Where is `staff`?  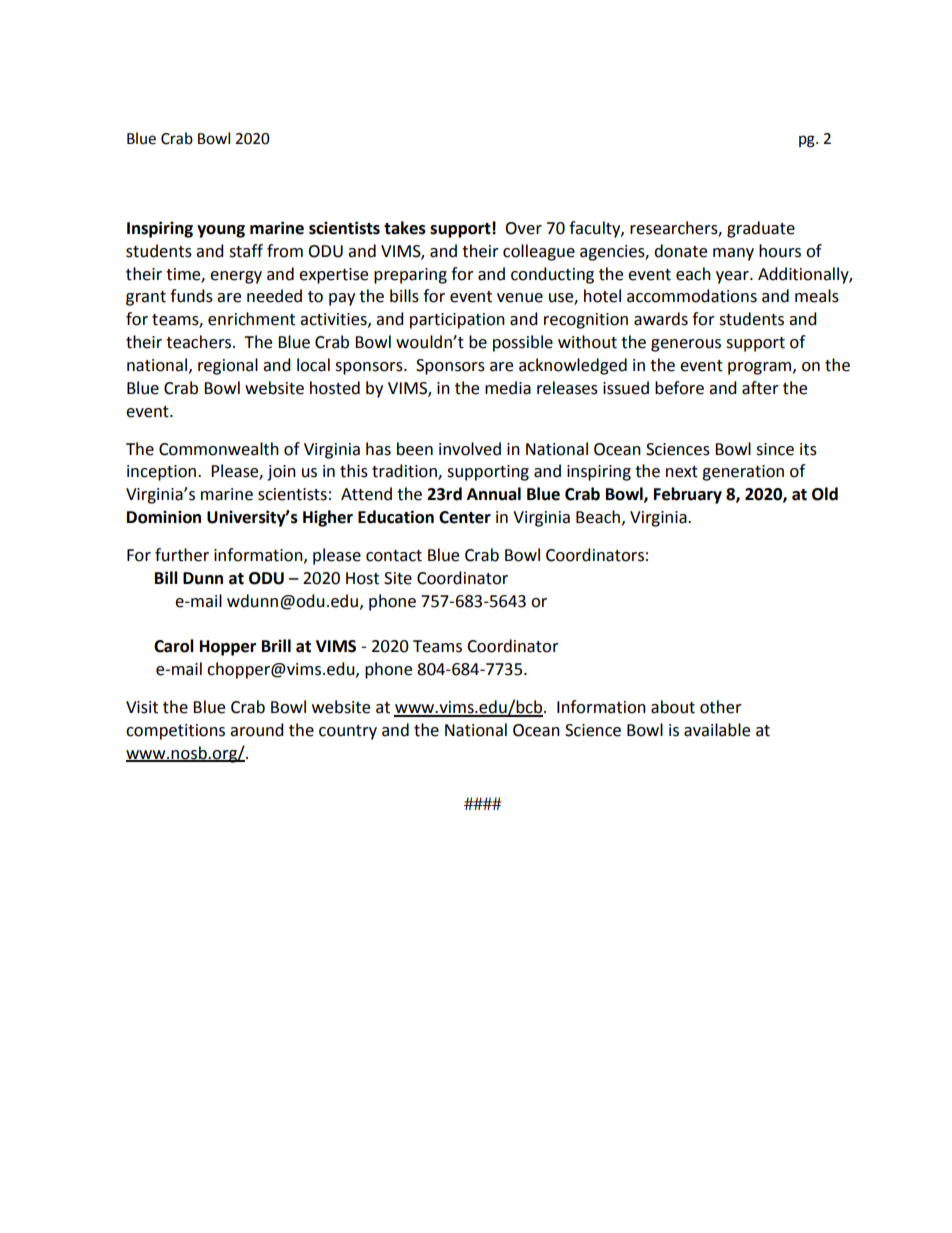 staff is located at coordinates (246, 251).
